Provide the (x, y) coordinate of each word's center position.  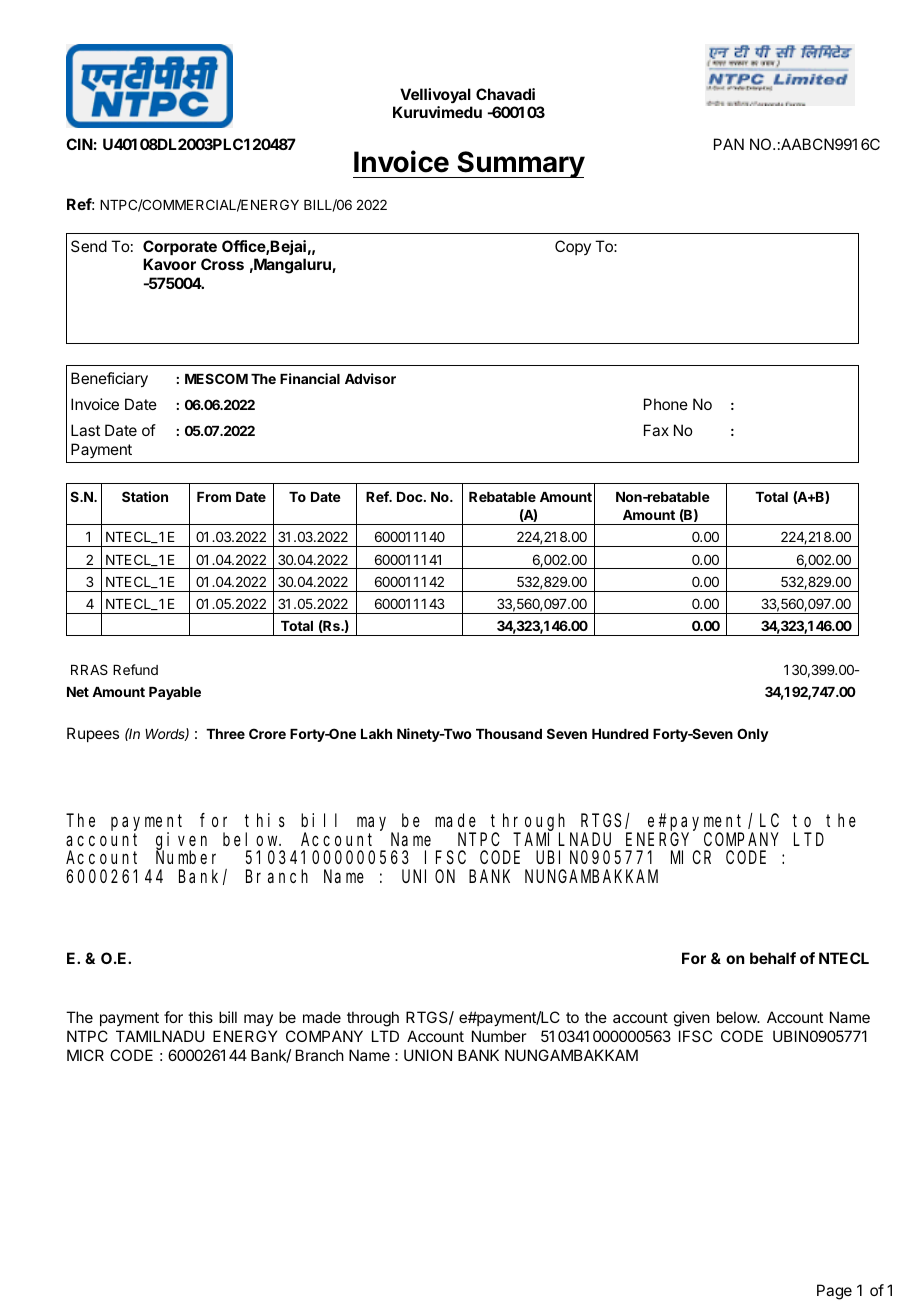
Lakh (376, 734)
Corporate (180, 247)
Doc (411, 497)
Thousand (509, 734)
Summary (520, 164)
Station (145, 496)
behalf (773, 958)
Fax (656, 430)
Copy (573, 247)
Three (225, 734)
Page (834, 1292)
